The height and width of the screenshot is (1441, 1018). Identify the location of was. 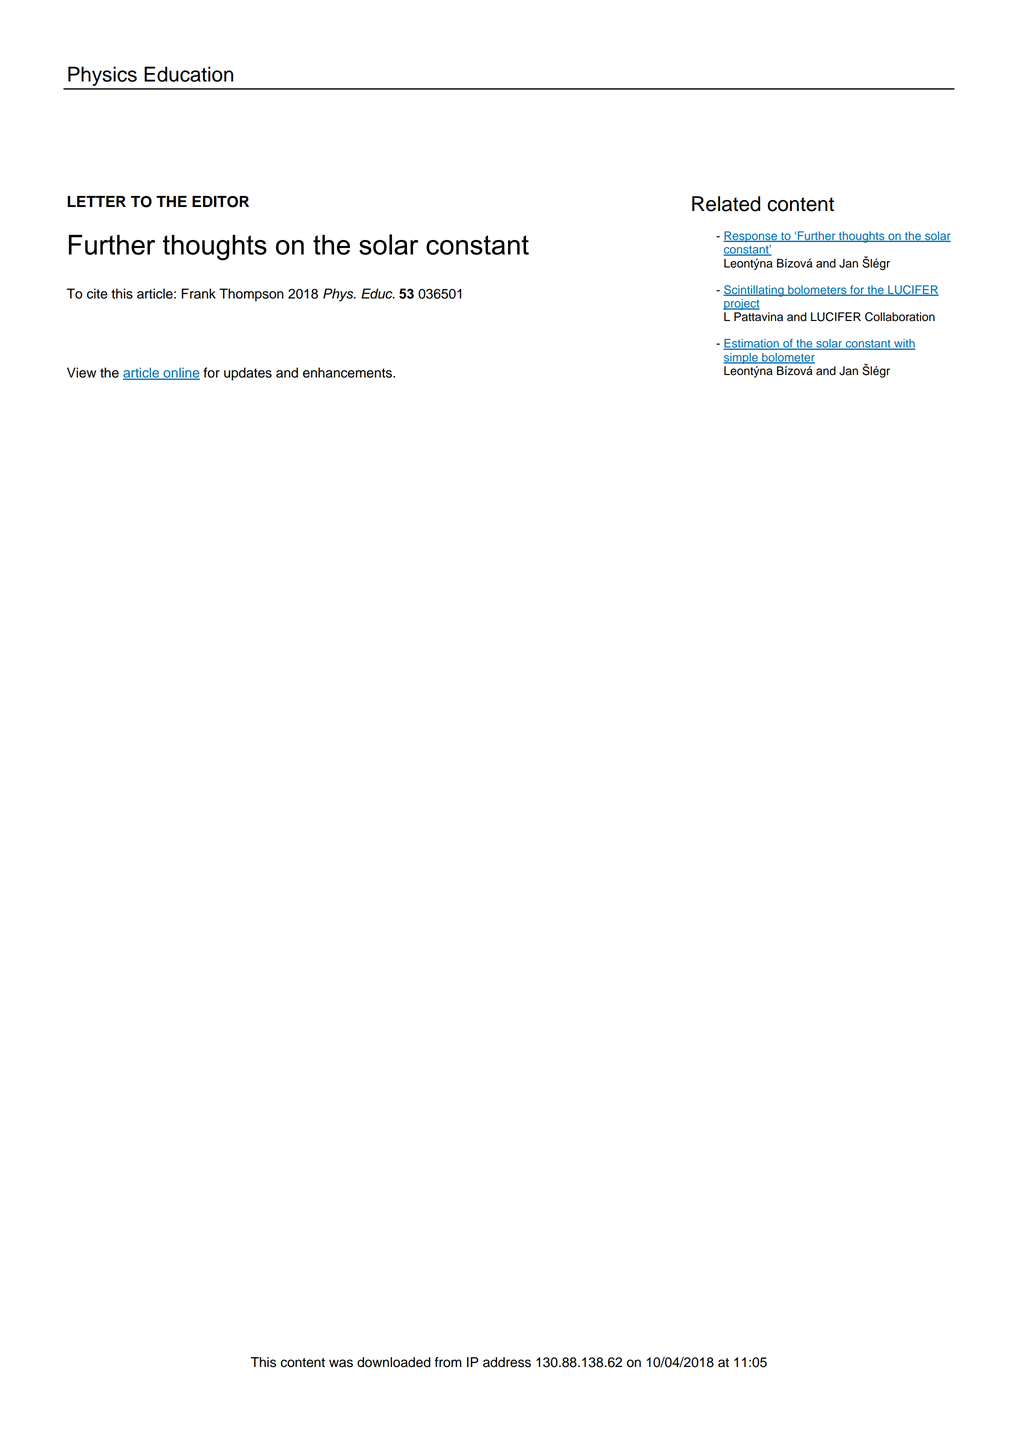
(341, 1363).
